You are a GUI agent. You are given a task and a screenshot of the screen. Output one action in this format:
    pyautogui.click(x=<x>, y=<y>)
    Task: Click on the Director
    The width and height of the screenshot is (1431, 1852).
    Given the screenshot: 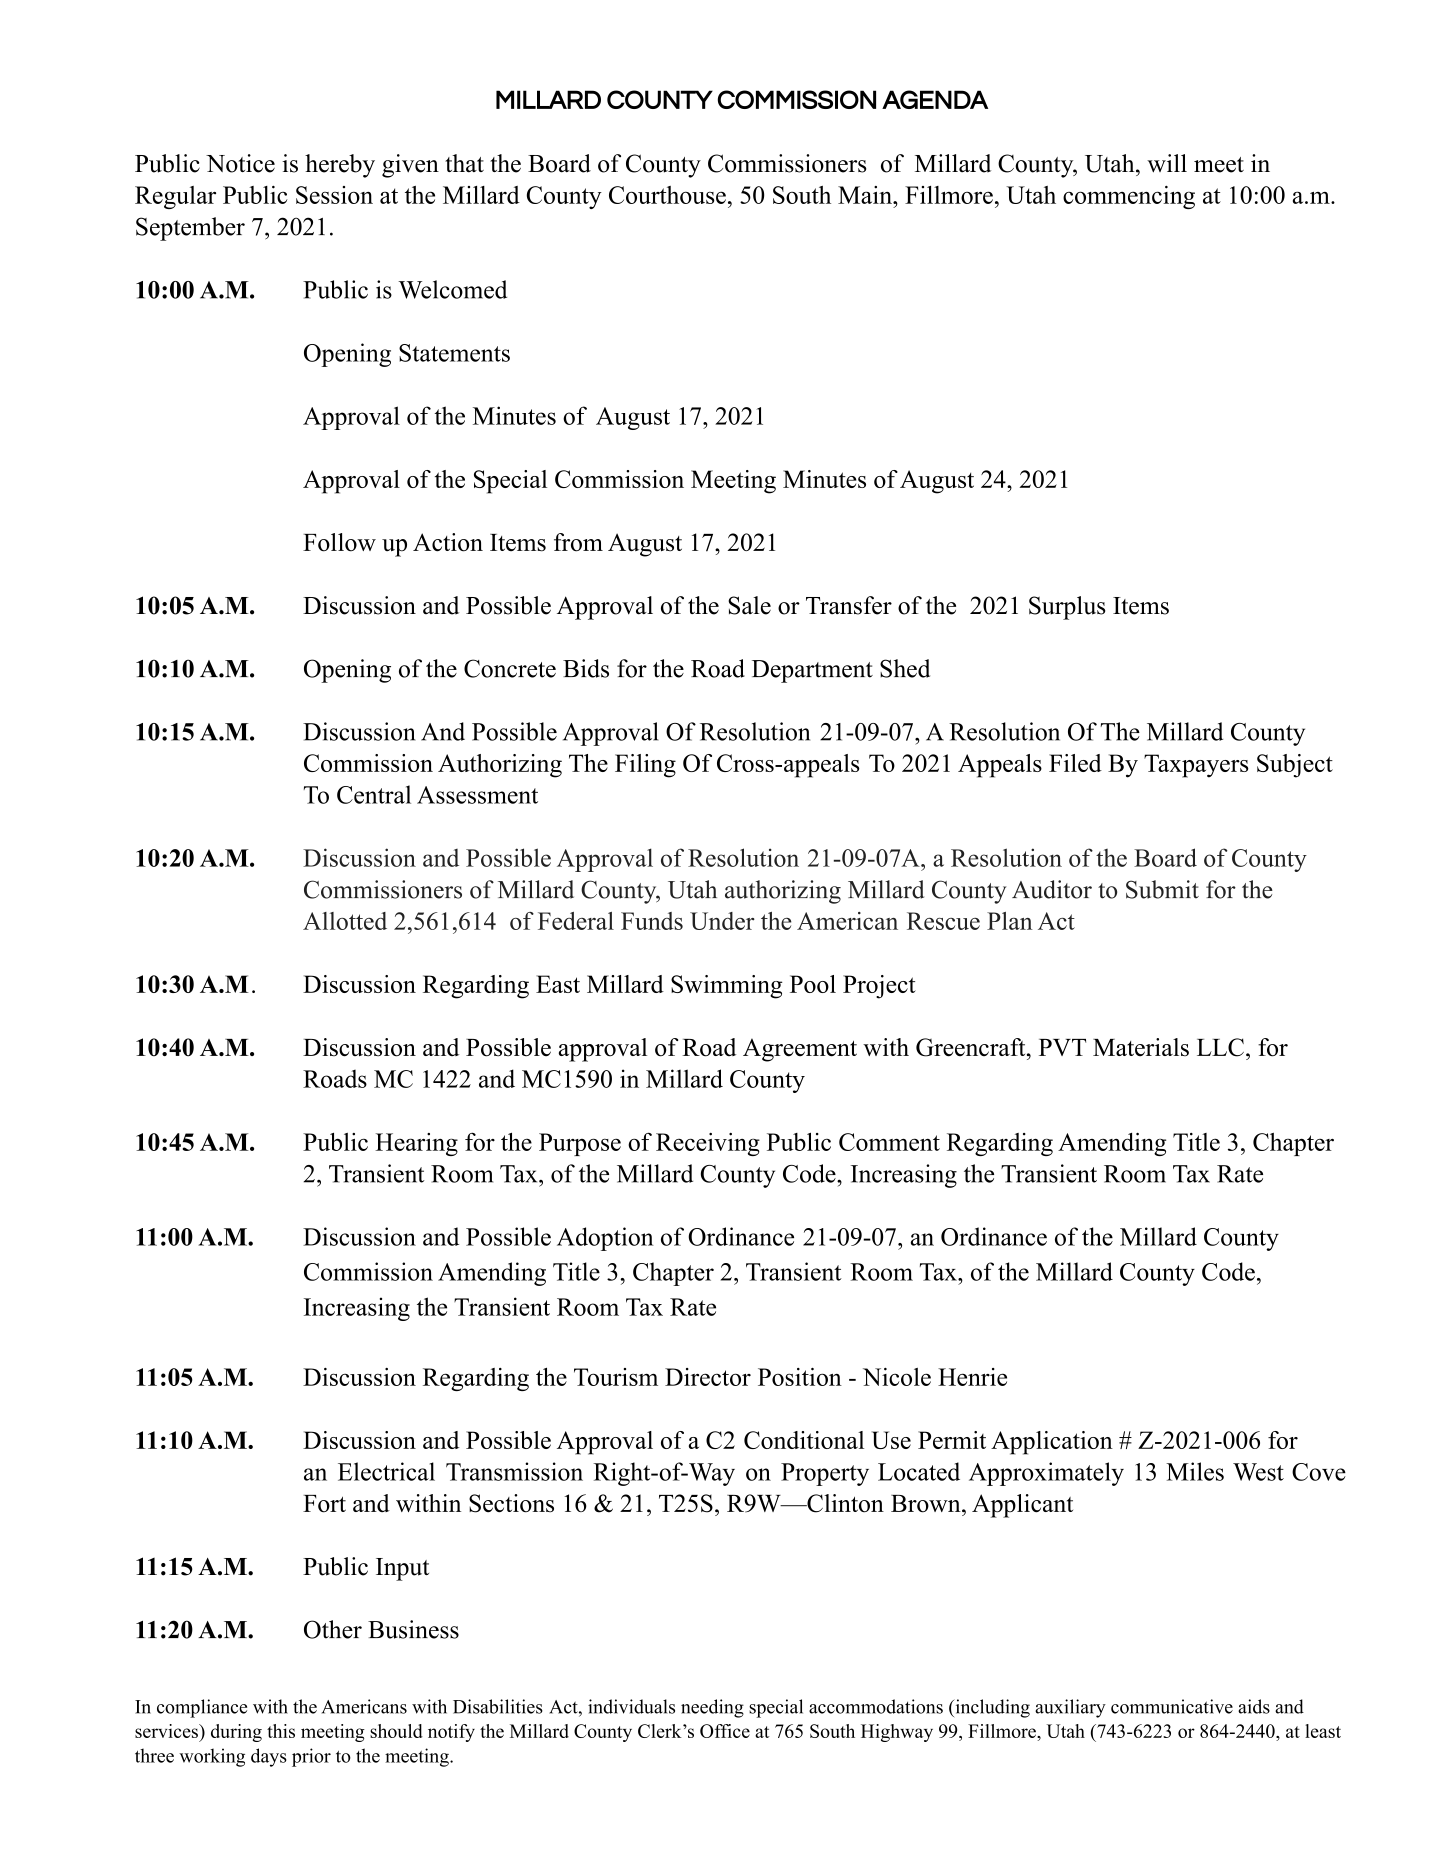 What is the action you would take?
    pyautogui.click(x=708, y=1377)
